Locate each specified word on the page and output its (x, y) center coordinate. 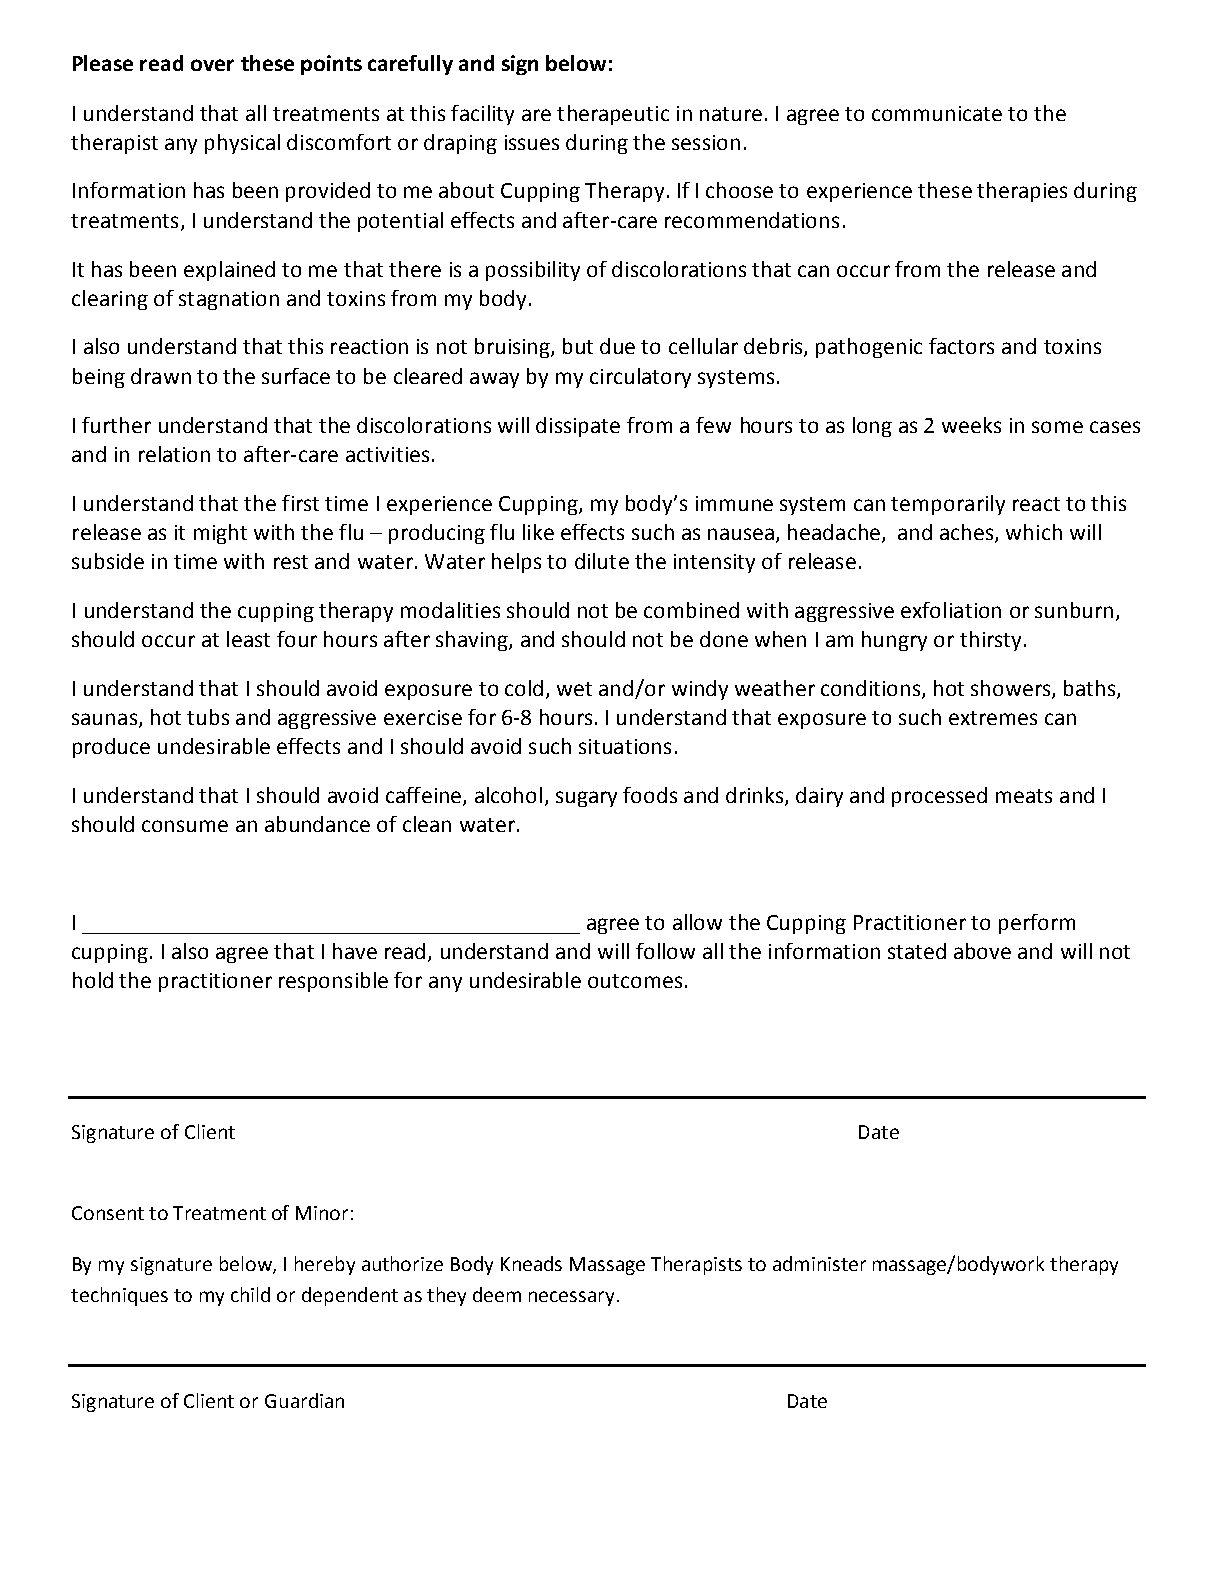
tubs (208, 717)
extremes (993, 718)
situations (625, 746)
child (250, 1294)
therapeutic (613, 115)
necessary (571, 1298)
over (212, 65)
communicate (937, 113)
